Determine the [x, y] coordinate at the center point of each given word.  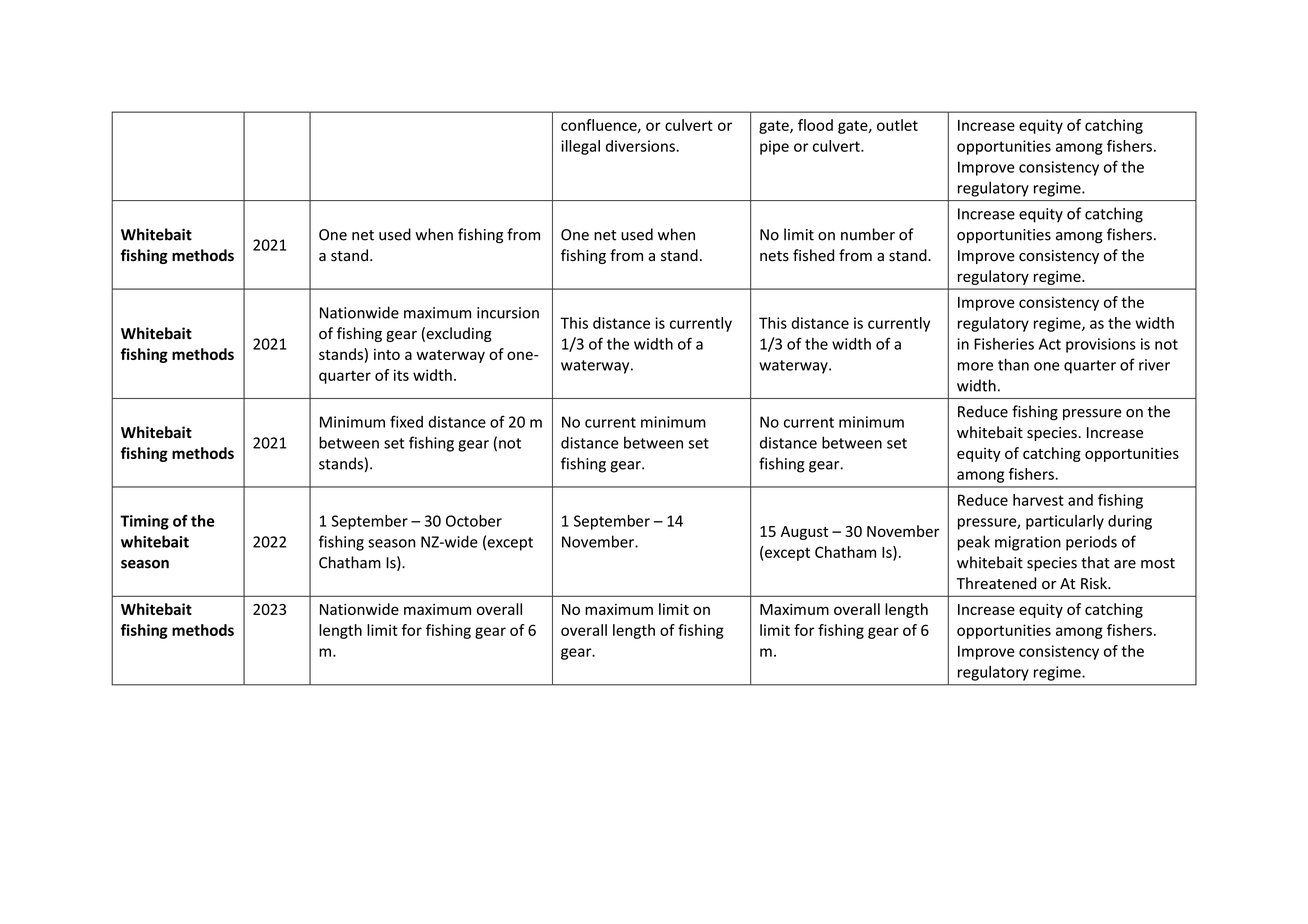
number [868, 234]
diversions [641, 146]
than [1013, 364]
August [804, 533]
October [474, 521]
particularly [1065, 522]
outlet [897, 125]
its [401, 375]
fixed [406, 421]
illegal [580, 147]
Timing [144, 522]
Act [1050, 344]
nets [774, 256]
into [387, 354]
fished [813, 255]
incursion [508, 313]
